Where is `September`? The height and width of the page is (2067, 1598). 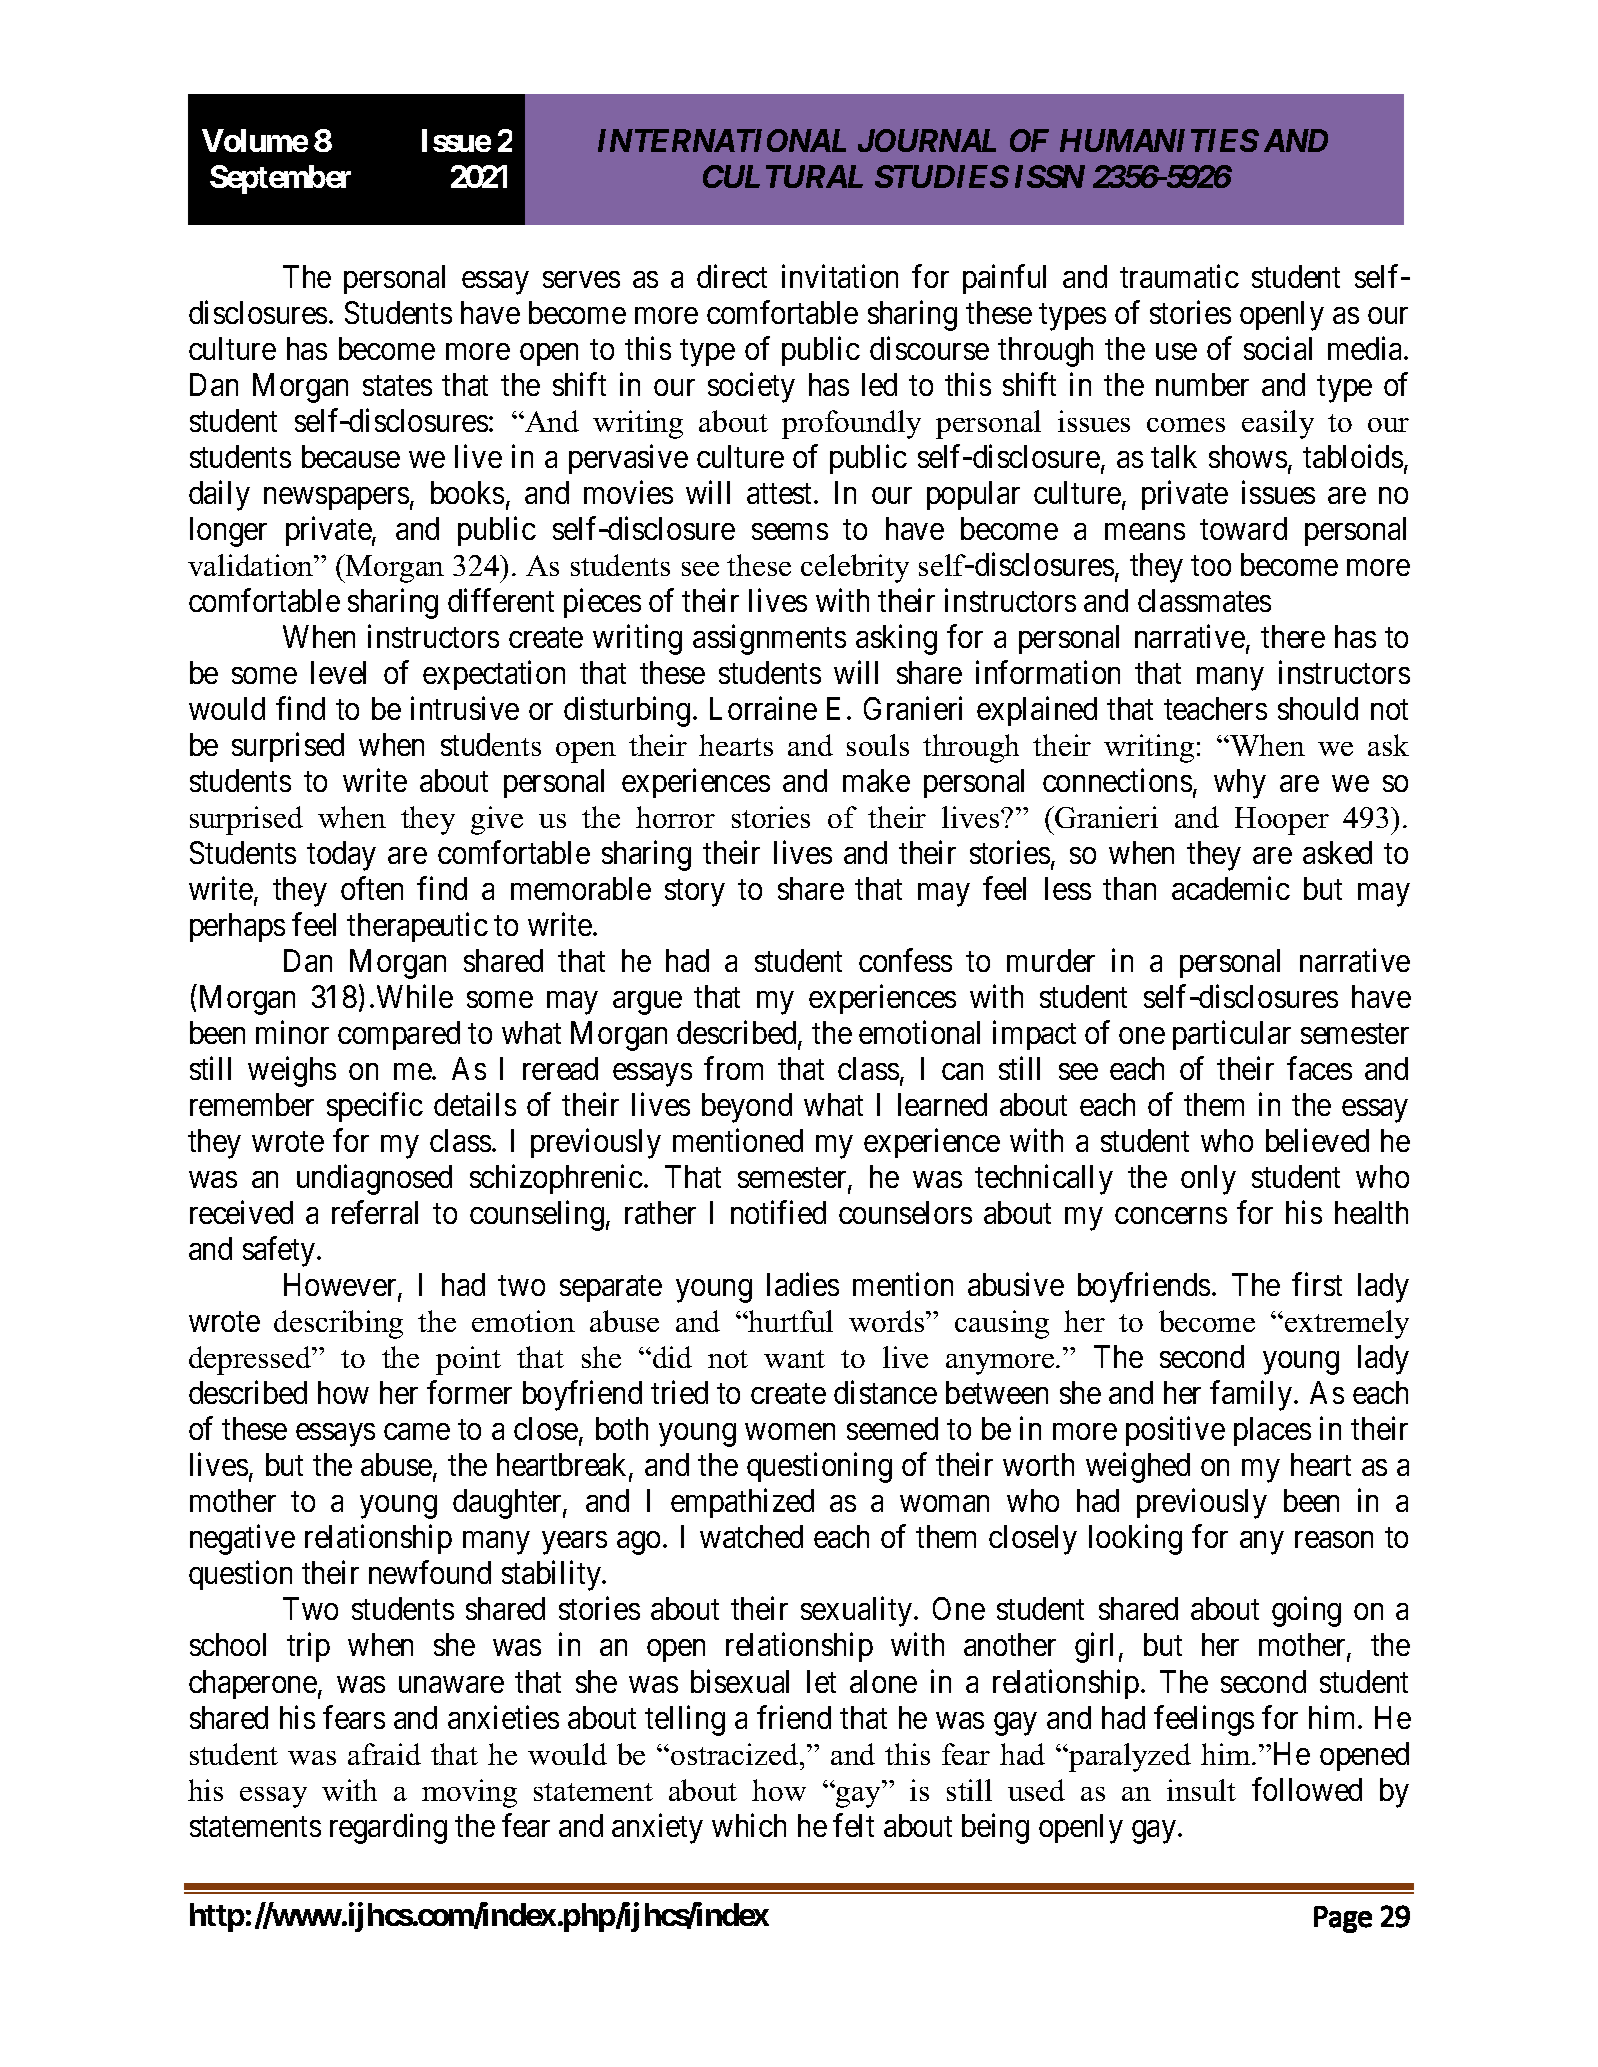 September is located at coordinates (280, 179).
